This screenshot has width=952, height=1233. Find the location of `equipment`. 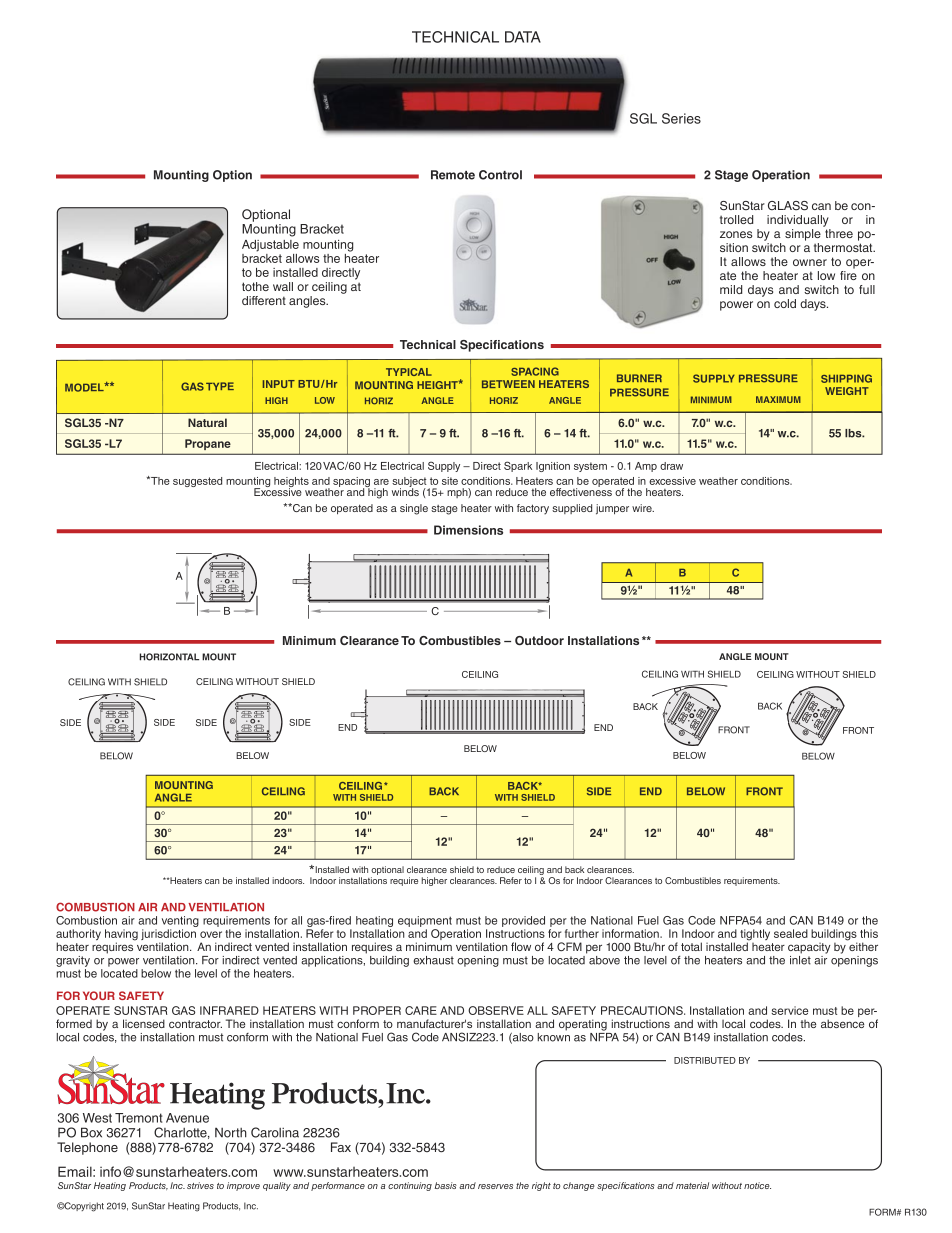

equipment is located at coordinates (425, 923).
